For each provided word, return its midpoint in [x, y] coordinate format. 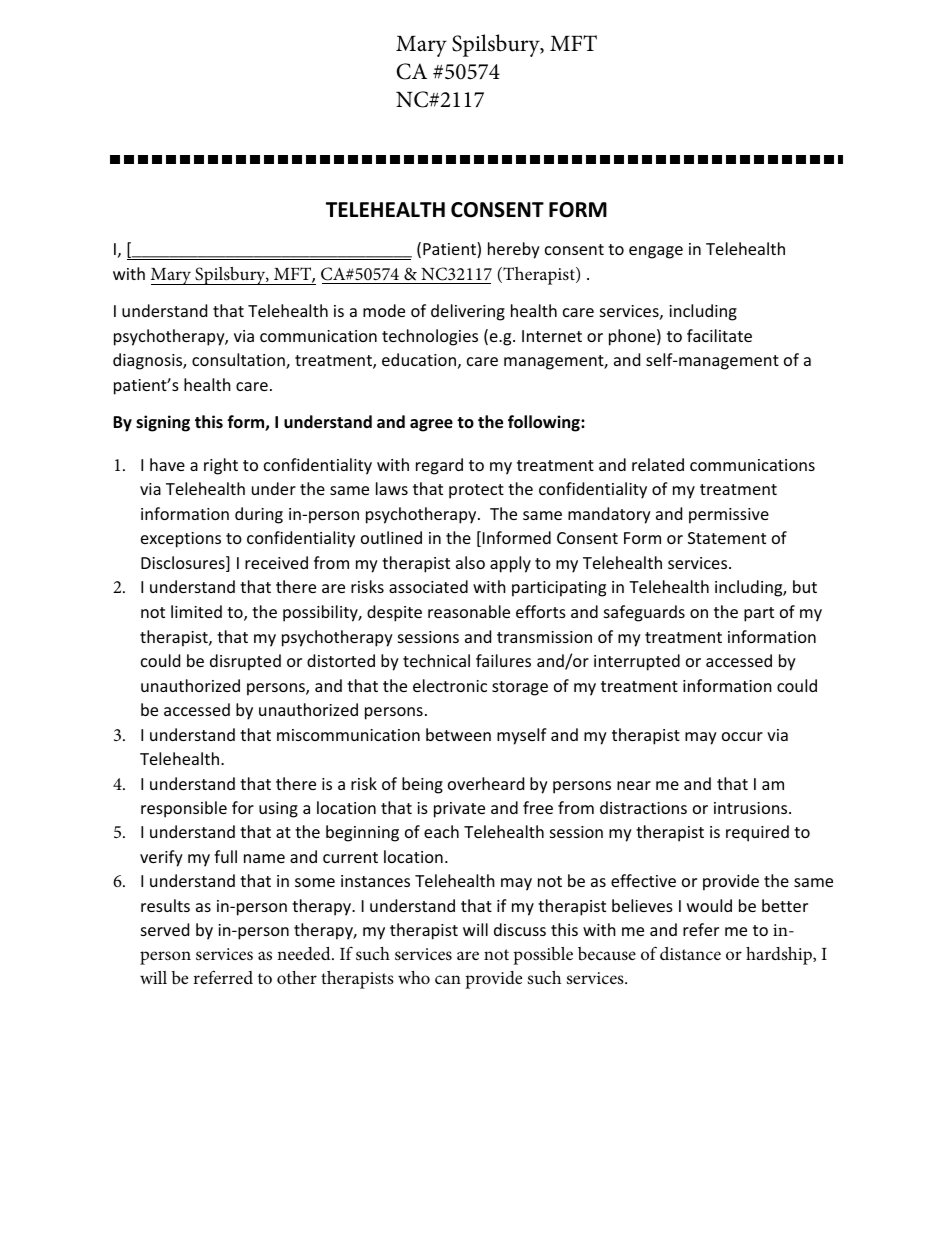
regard [439, 466]
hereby [514, 250]
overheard [486, 783]
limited [196, 611]
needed [305, 953]
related [658, 464]
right [221, 466]
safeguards [644, 613]
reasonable [469, 611]
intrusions [752, 808]
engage [656, 252]
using [278, 810]
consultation [239, 361]
